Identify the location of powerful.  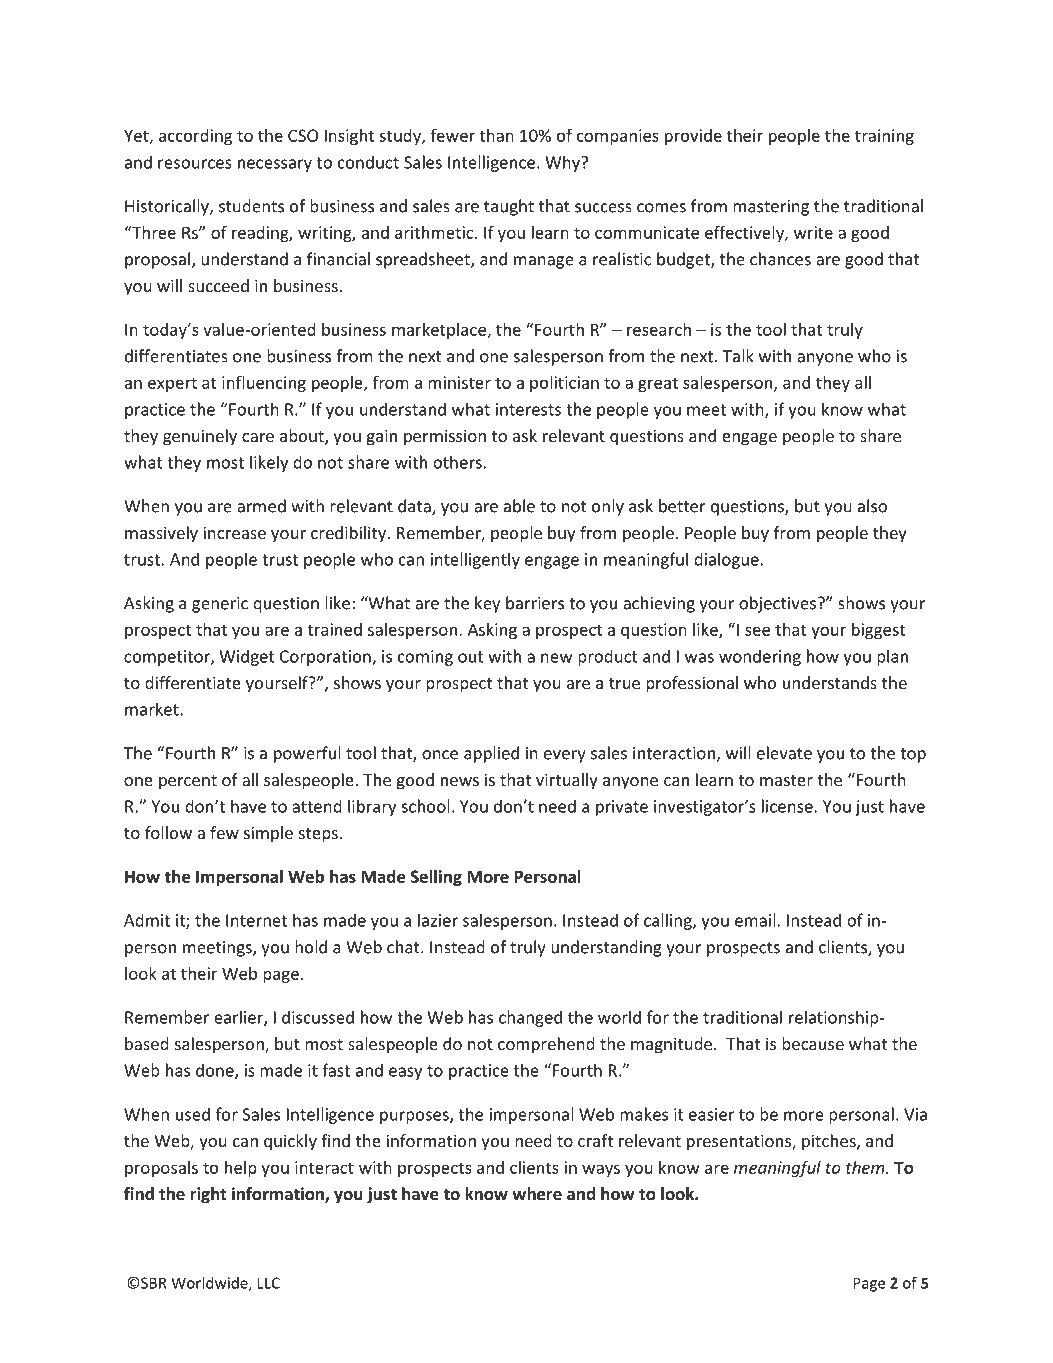
(307, 754).
